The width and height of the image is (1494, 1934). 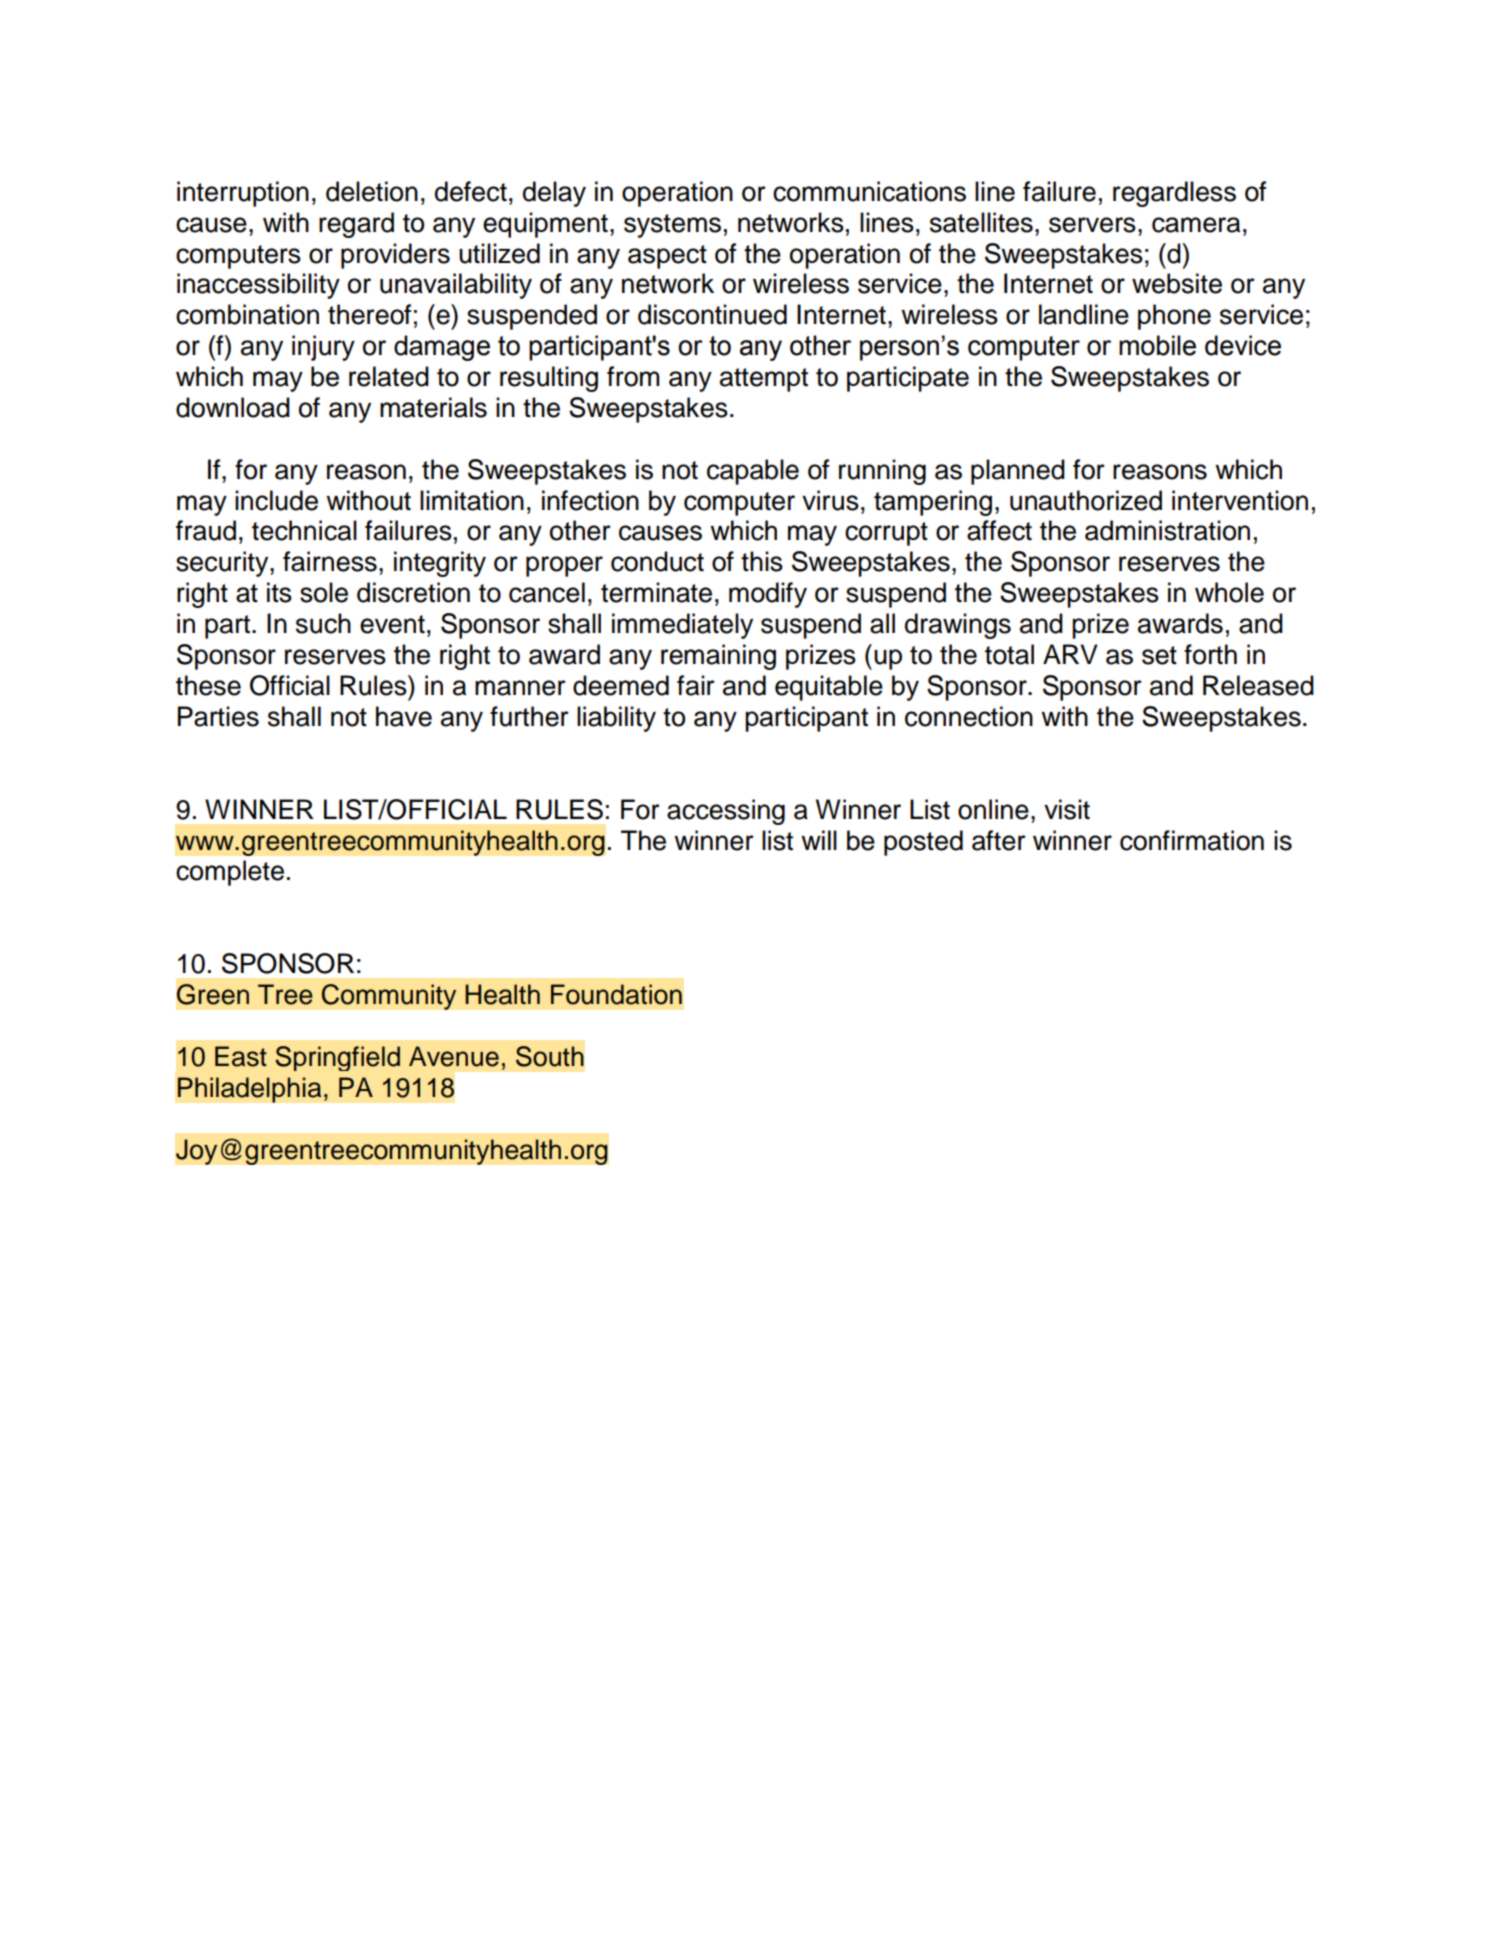 What do you see at coordinates (1159, 655) in the image?
I see `set` at bounding box center [1159, 655].
